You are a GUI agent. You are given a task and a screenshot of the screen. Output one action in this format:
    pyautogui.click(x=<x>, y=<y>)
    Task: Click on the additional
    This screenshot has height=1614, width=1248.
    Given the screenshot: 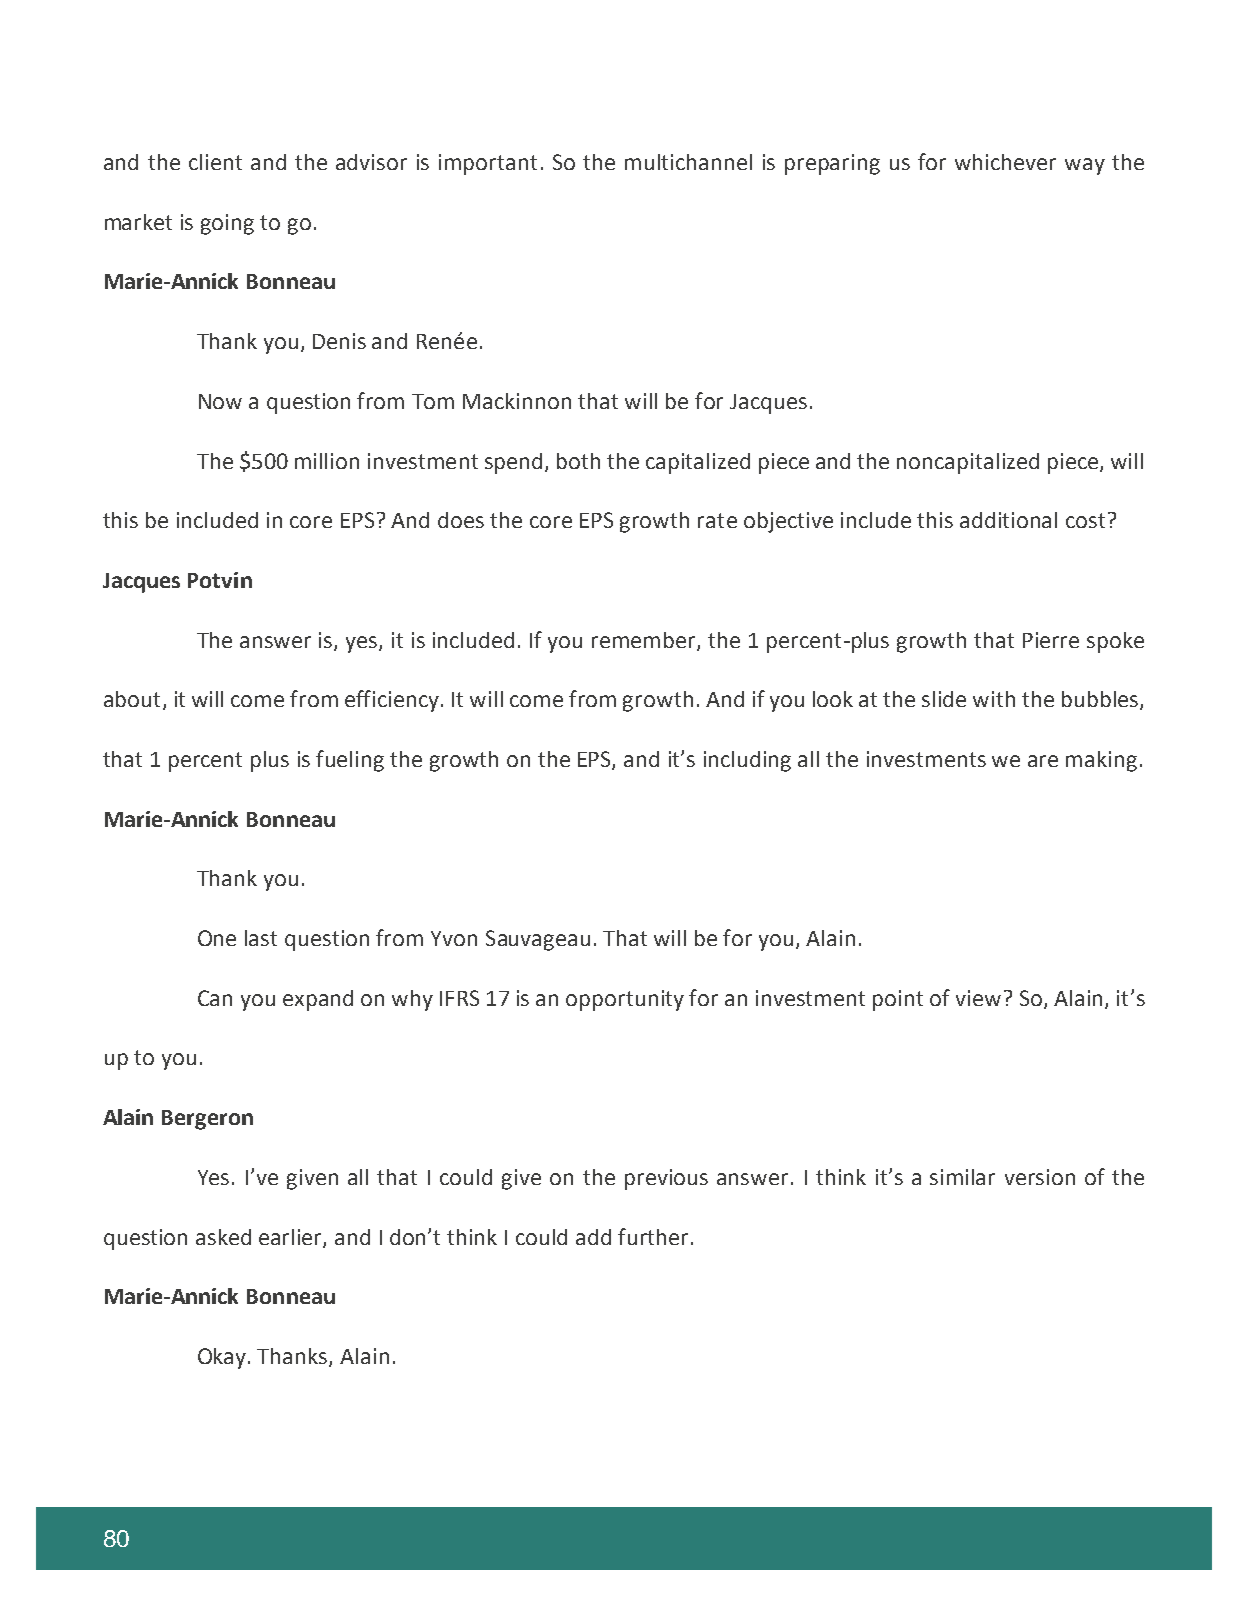 What is the action you would take?
    pyautogui.click(x=1008, y=520)
